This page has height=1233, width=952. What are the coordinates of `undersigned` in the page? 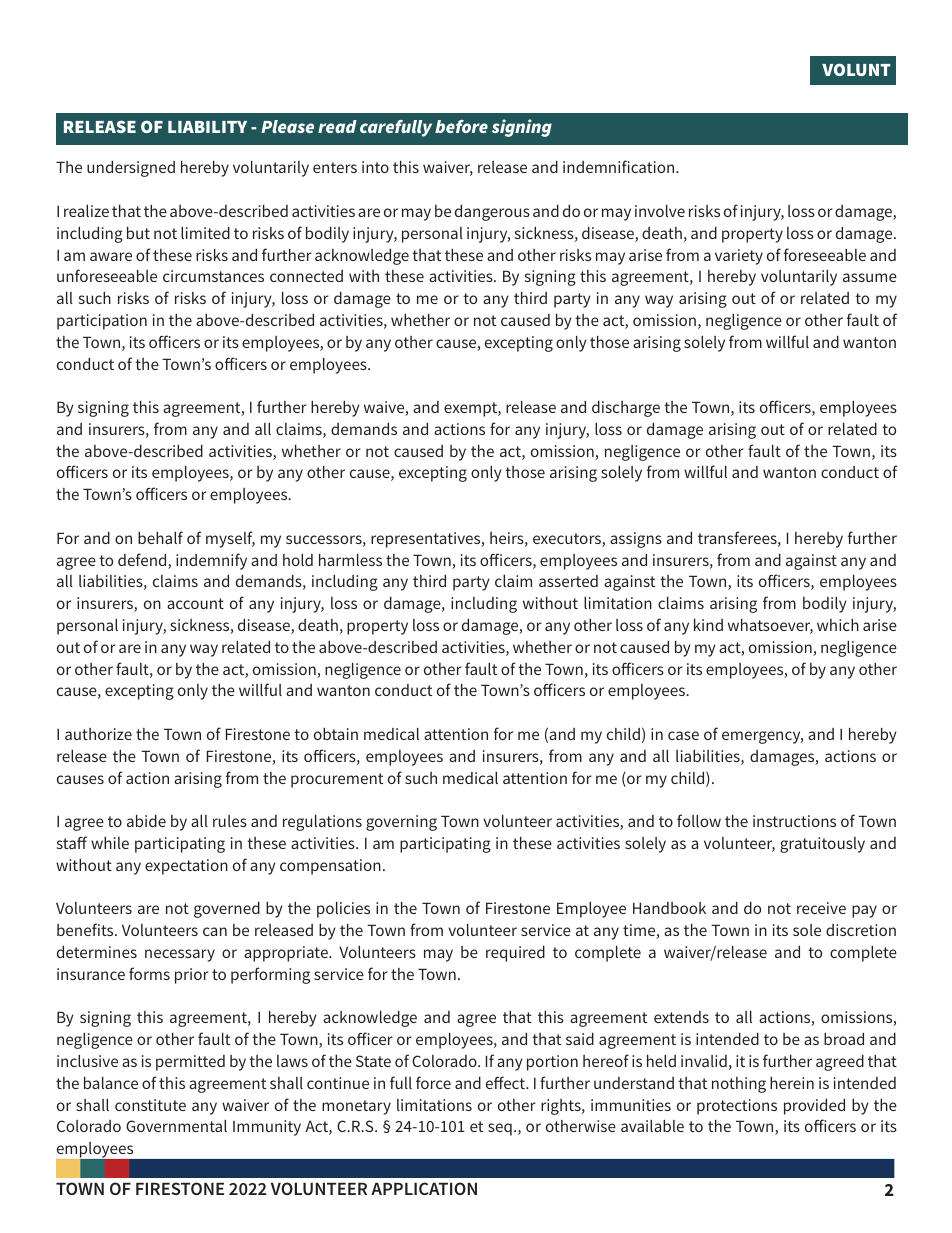 It's located at (131, 169).
